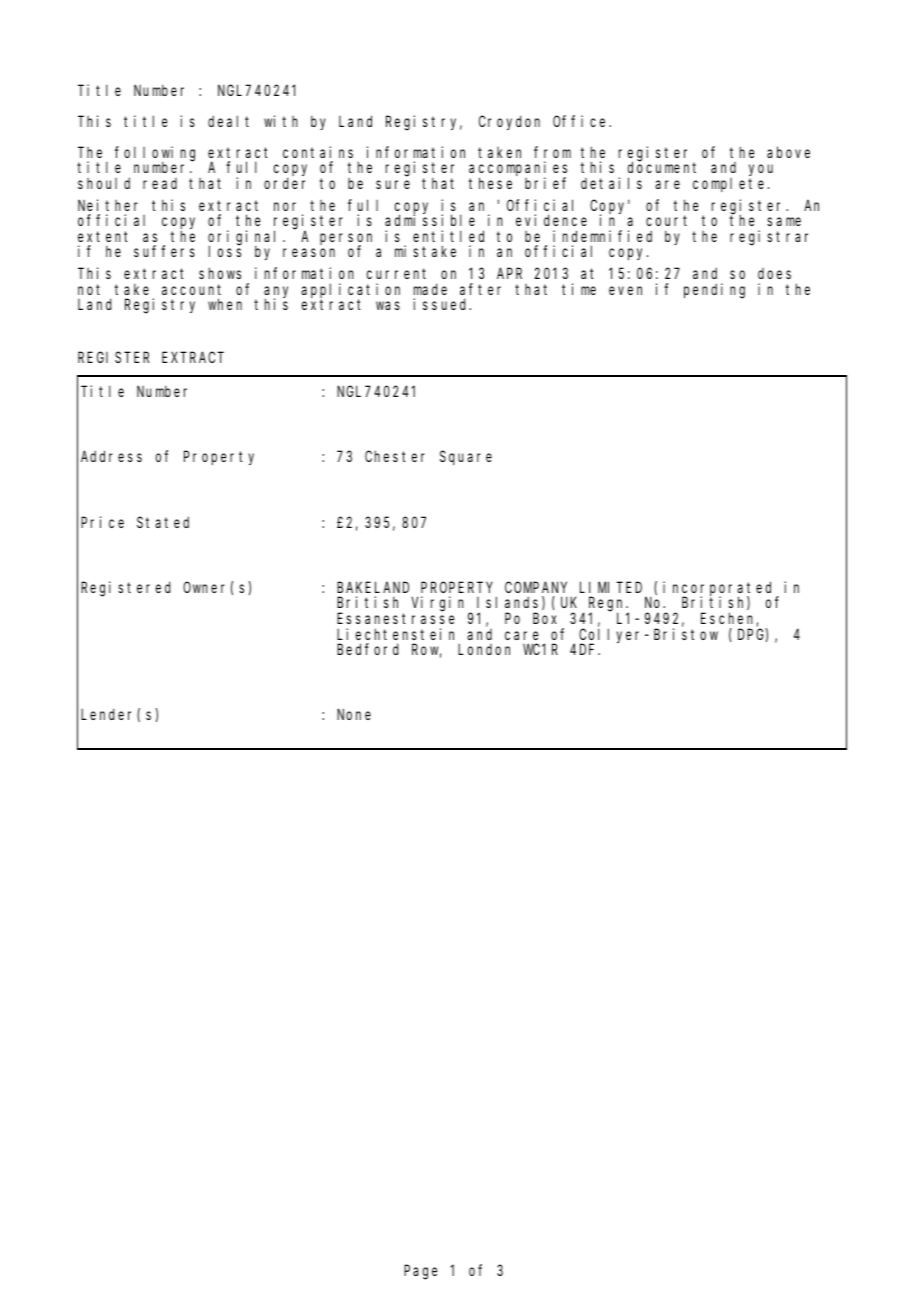 This page has height=1308, width=924. What do you see at coordinates (466, 458) in the page?
I see `Square` at bounding box center [466, 458].
